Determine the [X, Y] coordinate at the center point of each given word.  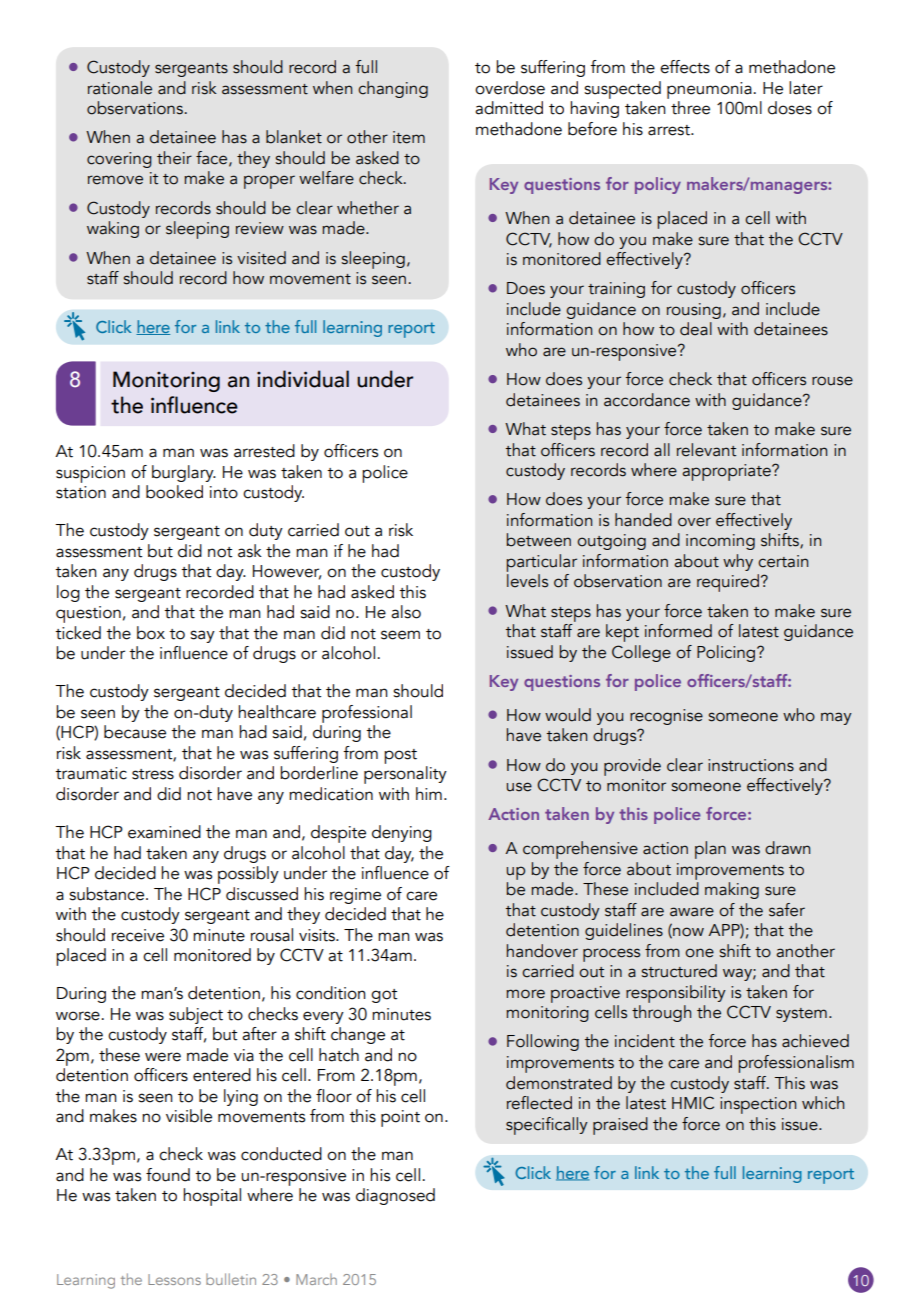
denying [402, 833]
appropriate [727, 472]
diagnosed [395, 1196]
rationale [120, 88]
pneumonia [709, 90]
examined [164, 832]
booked [174, 492]
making [732, 890]
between [539, 540]
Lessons [174, 1279]
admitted [509, 108]
